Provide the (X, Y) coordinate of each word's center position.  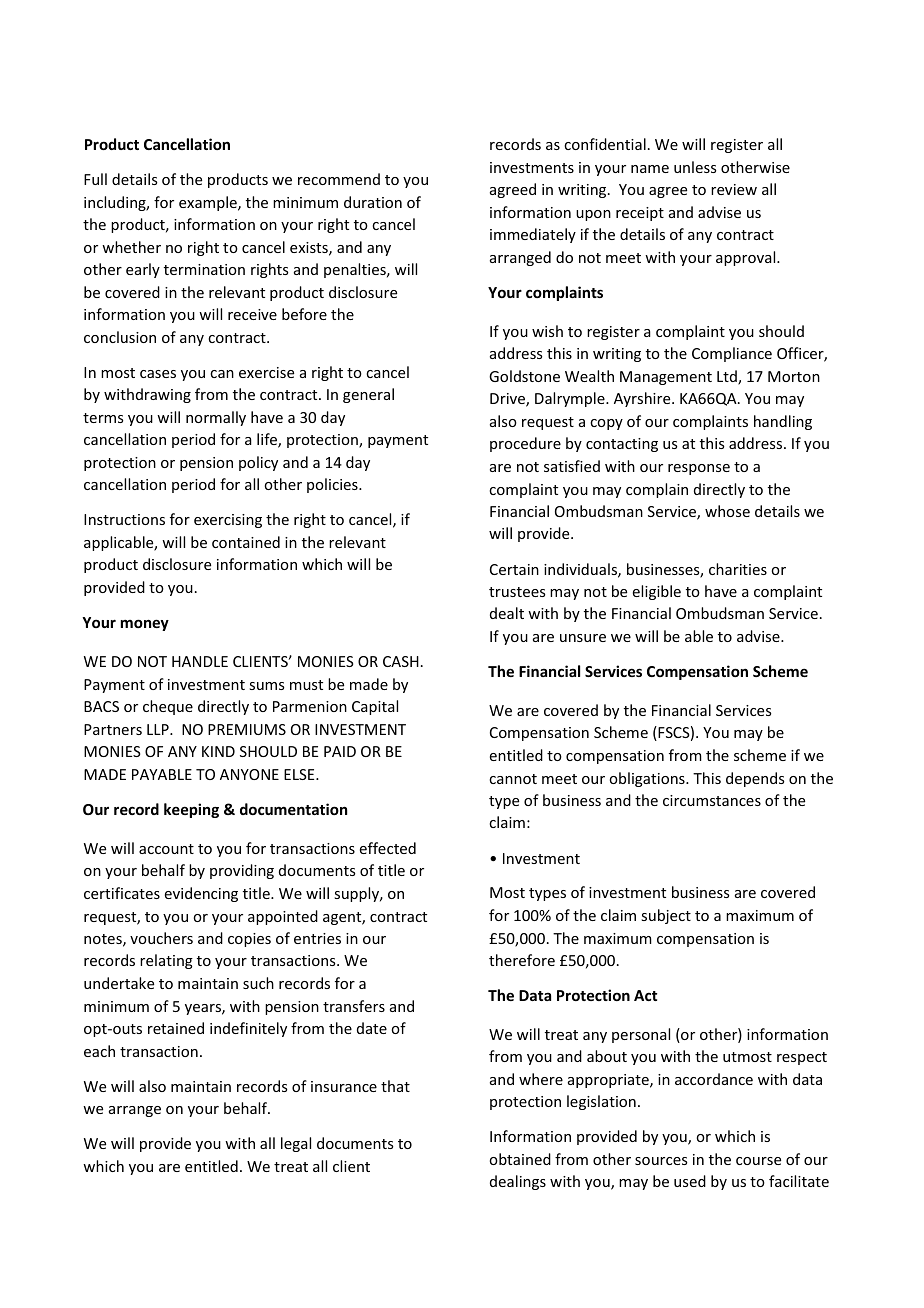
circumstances (712, 800)
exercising (228, 521)
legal (296, 1144)
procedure (525, 444)
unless (695, 167)
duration (373, 202)
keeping (191, 810)
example (209, 203)
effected (388, 848)
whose (727, 511)
